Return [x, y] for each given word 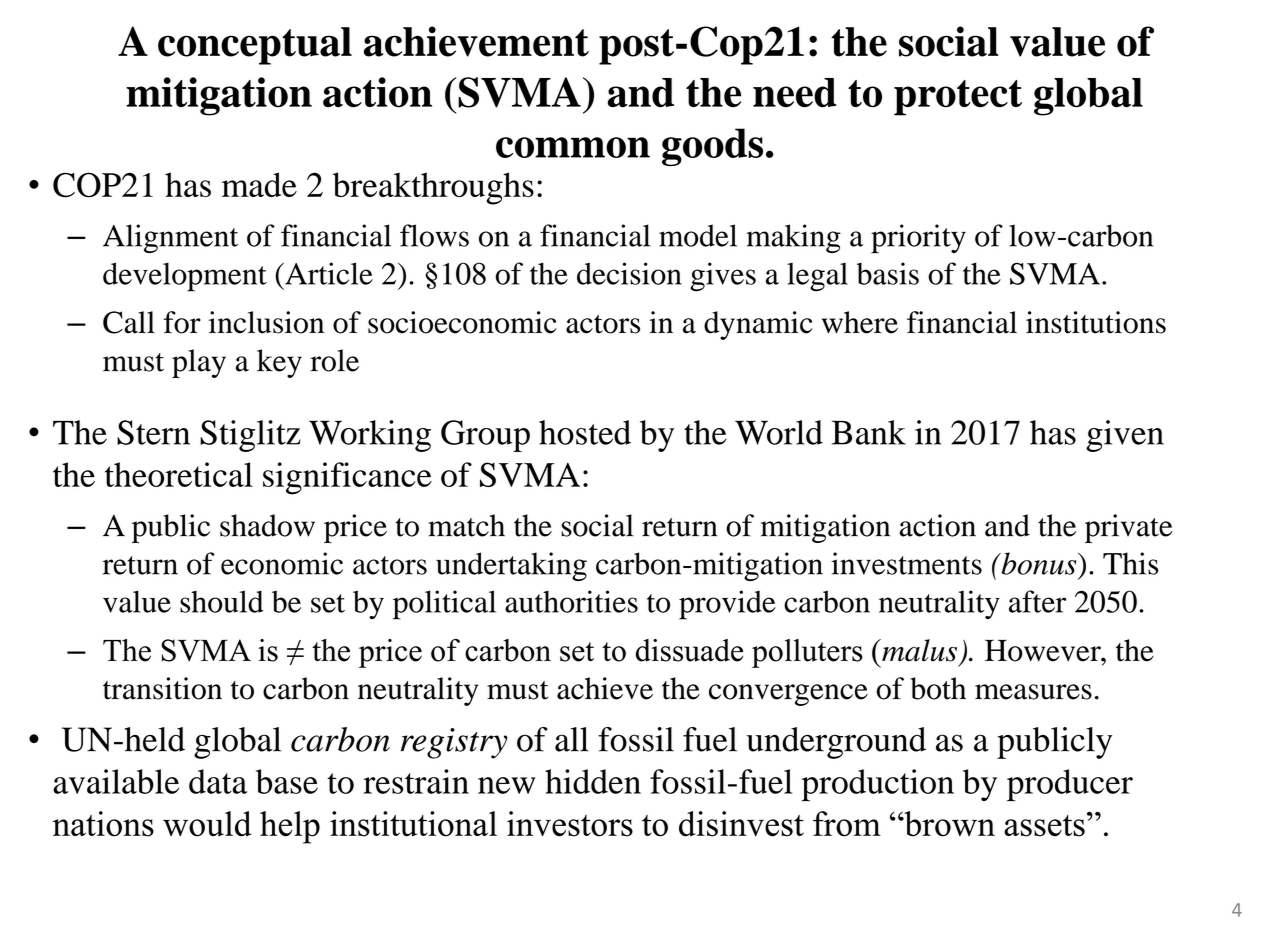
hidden [593, 781]
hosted [585, 432]
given [1125, 436]
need [795, 93]
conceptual [255, 46]
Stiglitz [250, 436]
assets [1044, 826]
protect [958, 98]
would [207, 824]
